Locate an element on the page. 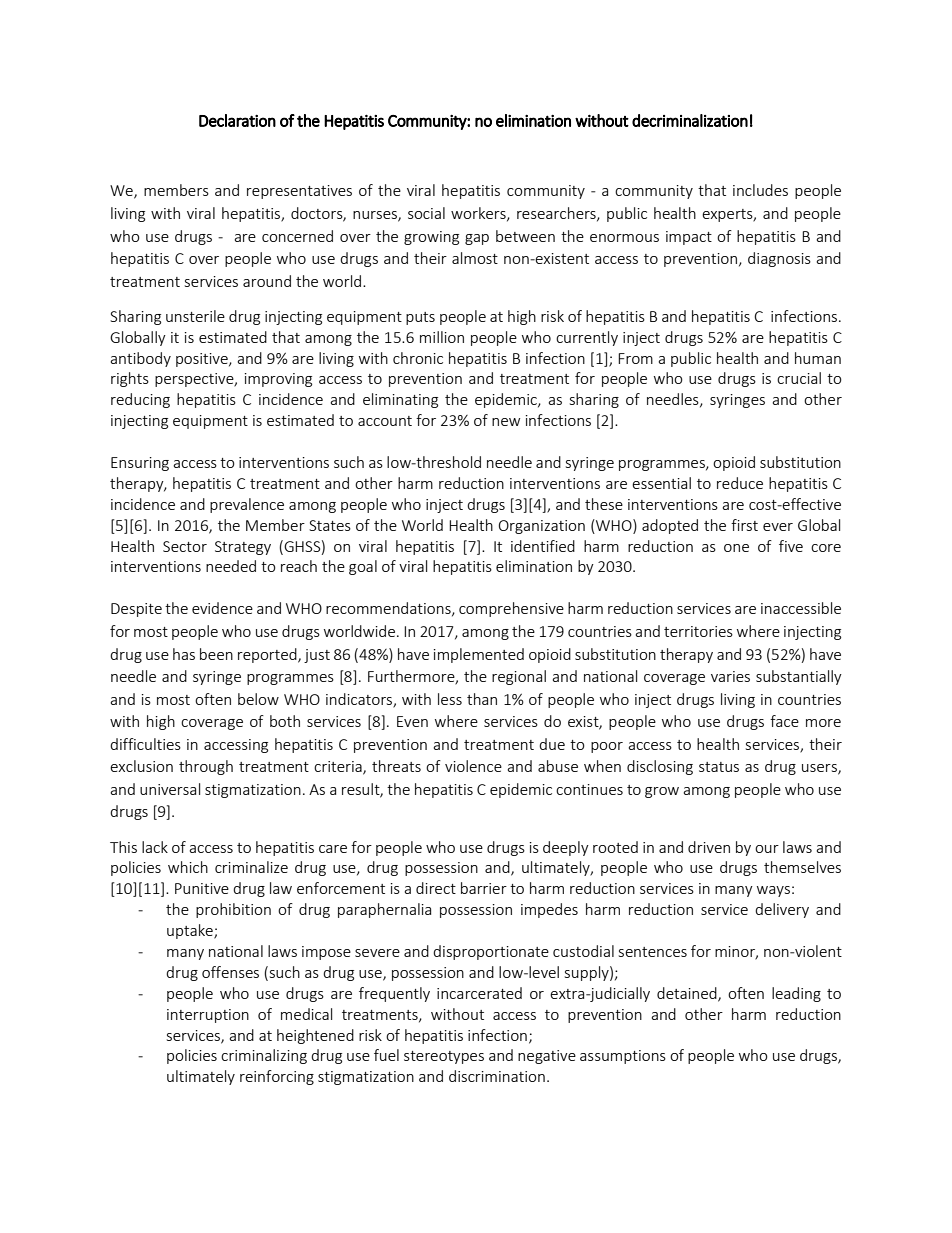  includes is located at coordinates (760, 190).
